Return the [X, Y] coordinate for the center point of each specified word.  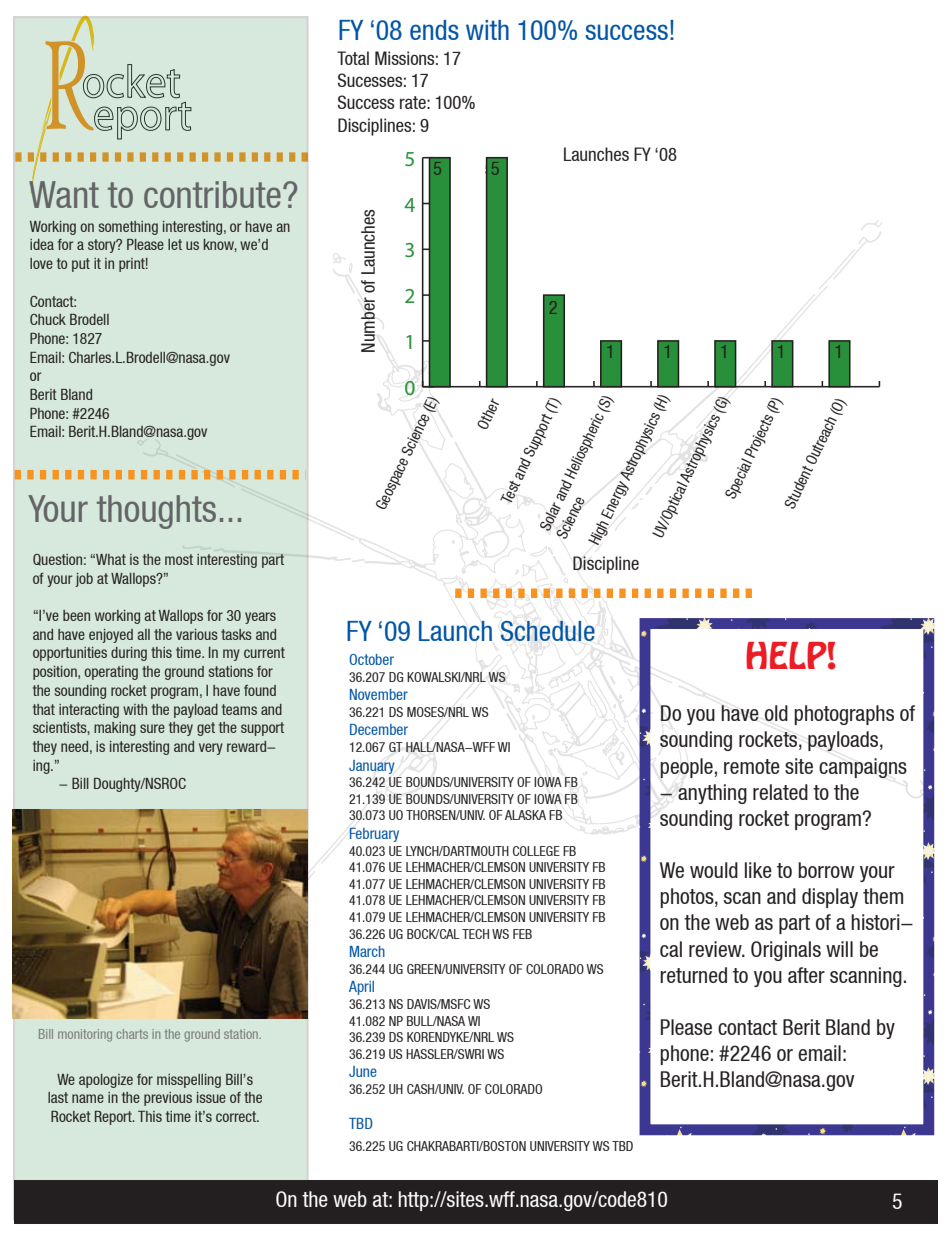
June [363, 1071]
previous [168, 1099]
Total [353, 58]
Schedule [548, 631]
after [806, 975]
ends [434, 30]
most [179, 559]
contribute [212, 194]
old [776, 713]
